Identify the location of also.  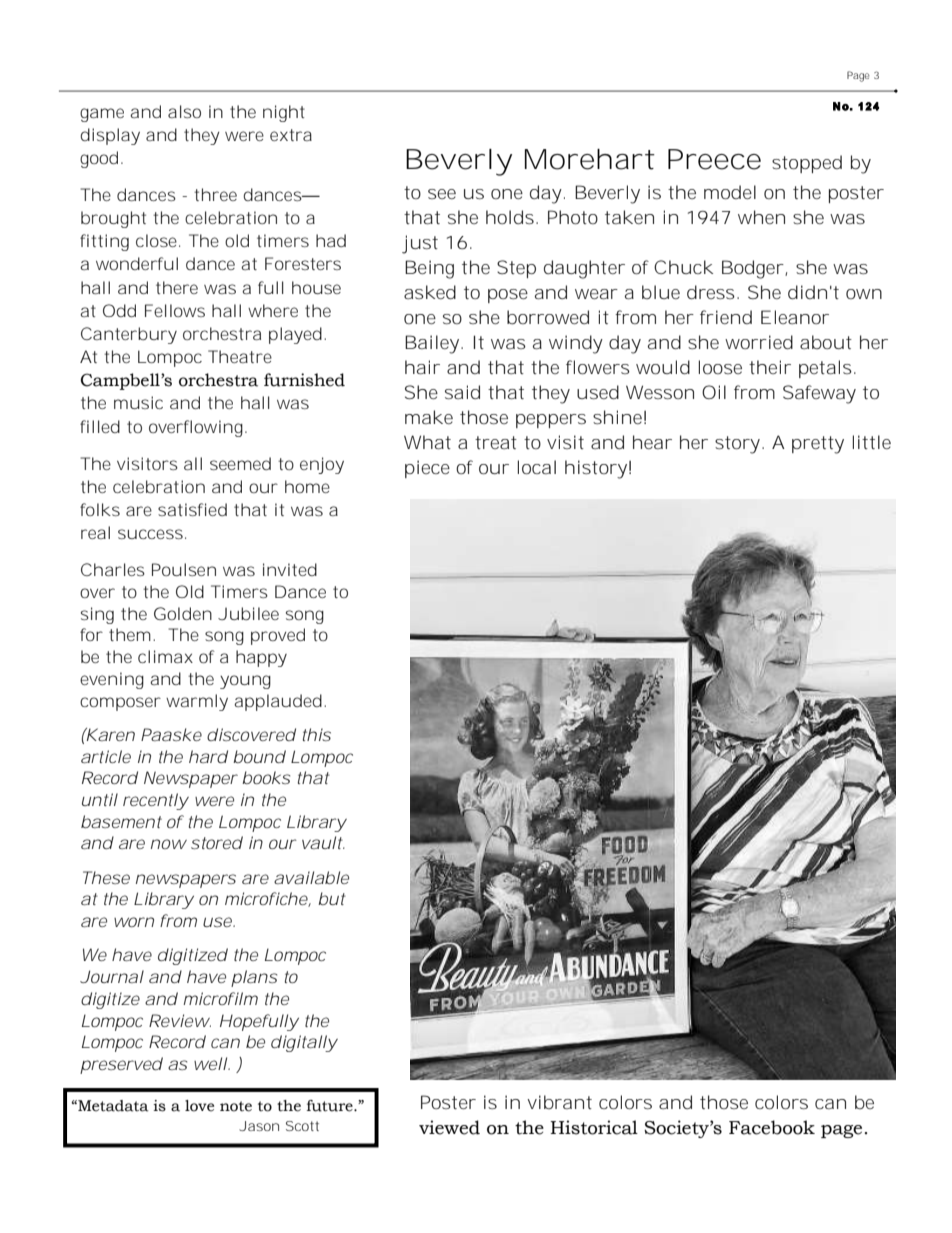
(184, 111).
